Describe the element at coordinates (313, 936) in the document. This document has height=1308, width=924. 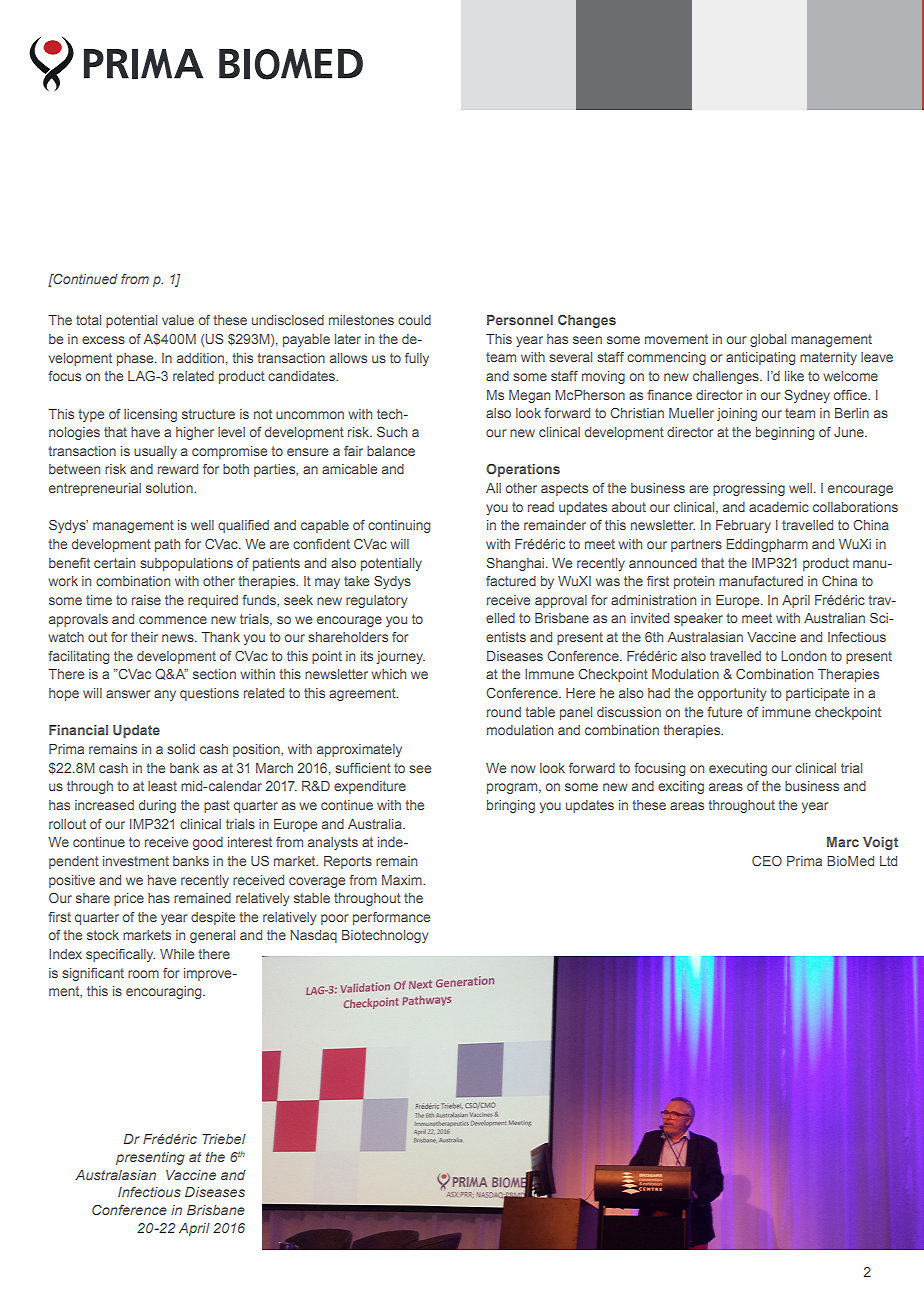
I see `Nasdaq` at that location.
